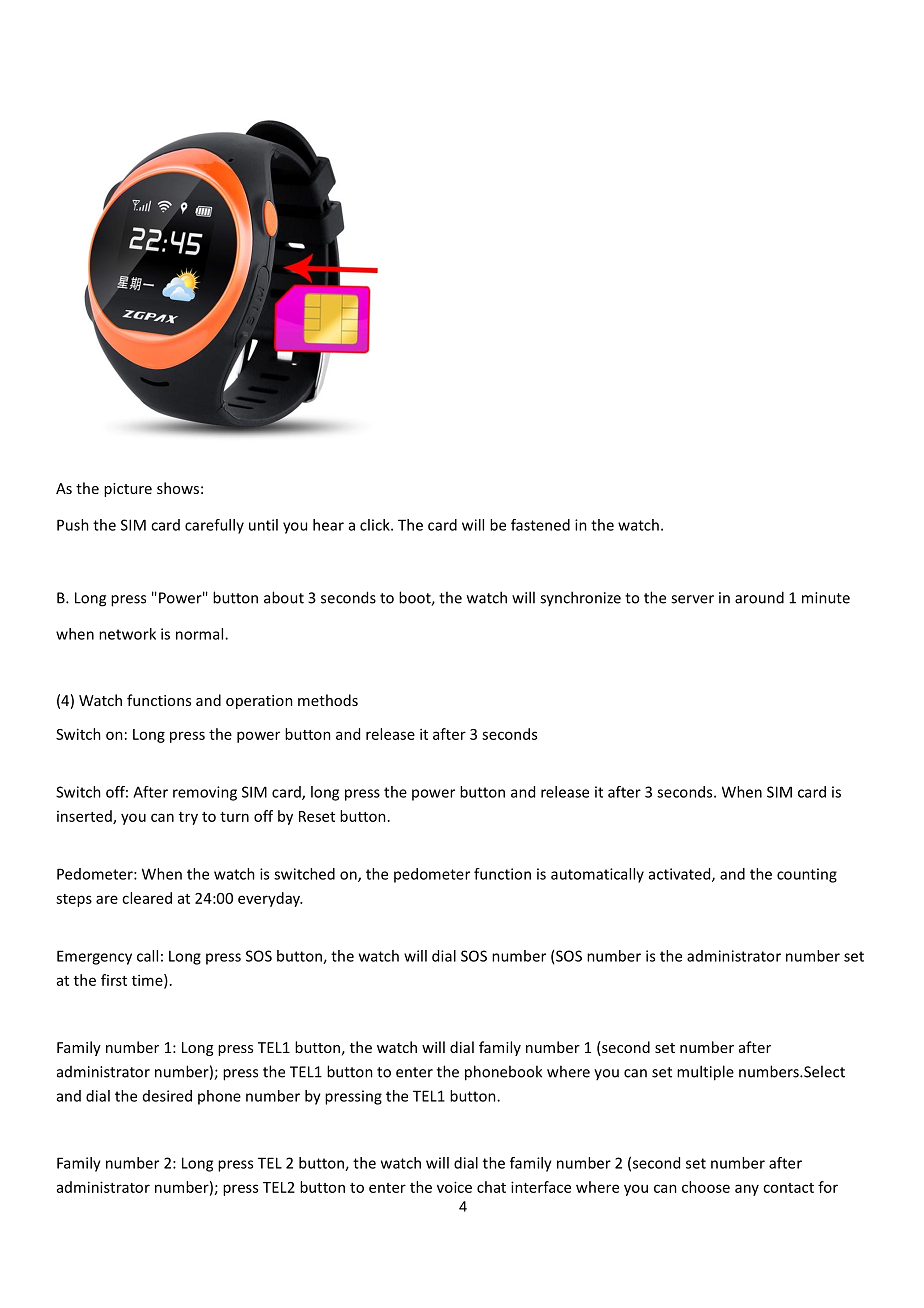 This screenshot has height=1308, width=924. Describe the element at coordinates (759, 597) in the screenshot. I see `around` at that location.
